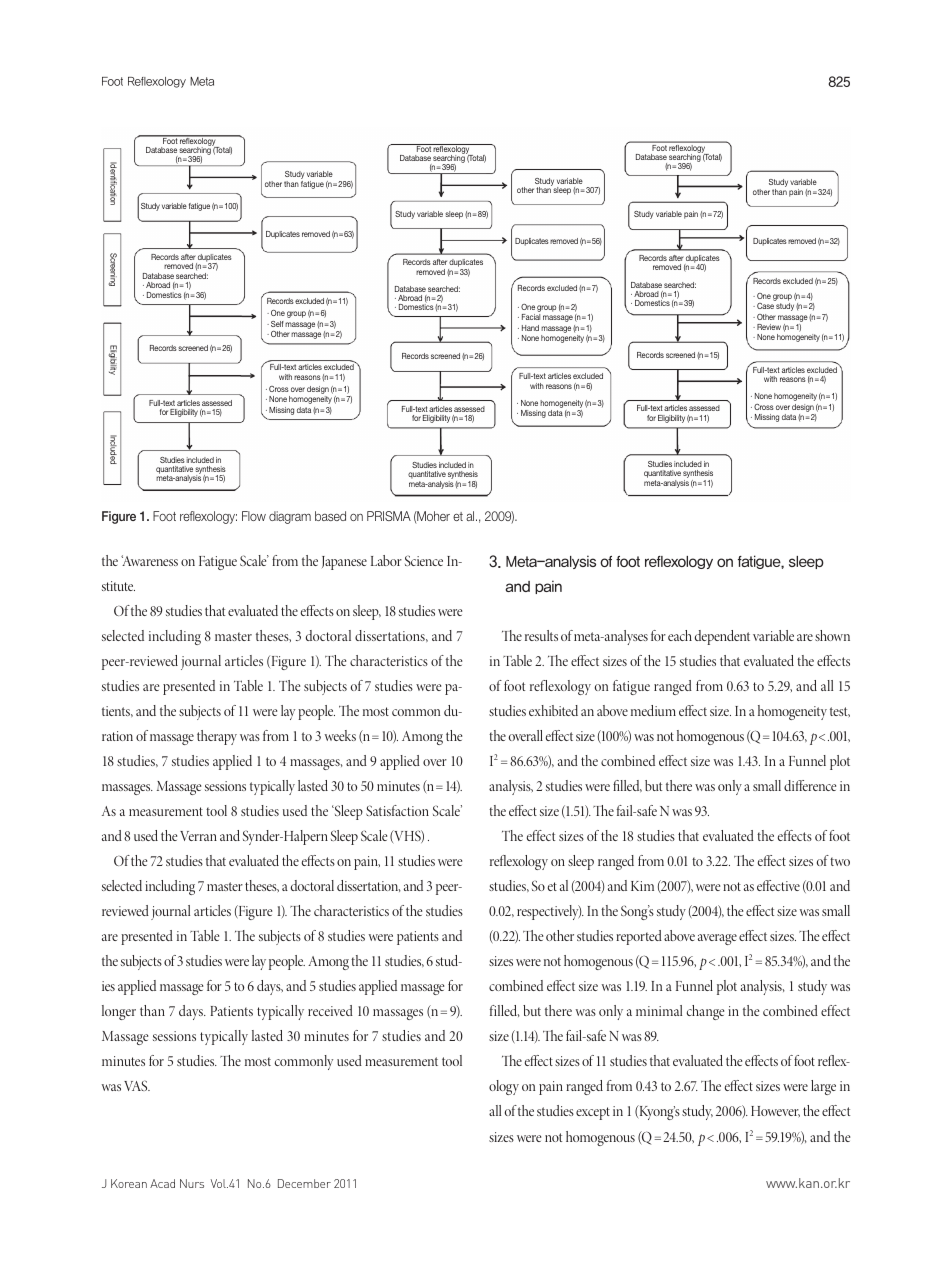 Image resolution: width=952 pixels, height=1261 pixels. What do you see at coordinates (389, 516) in the document?
I see `PRISMA` at bounding box center [389, 516].
